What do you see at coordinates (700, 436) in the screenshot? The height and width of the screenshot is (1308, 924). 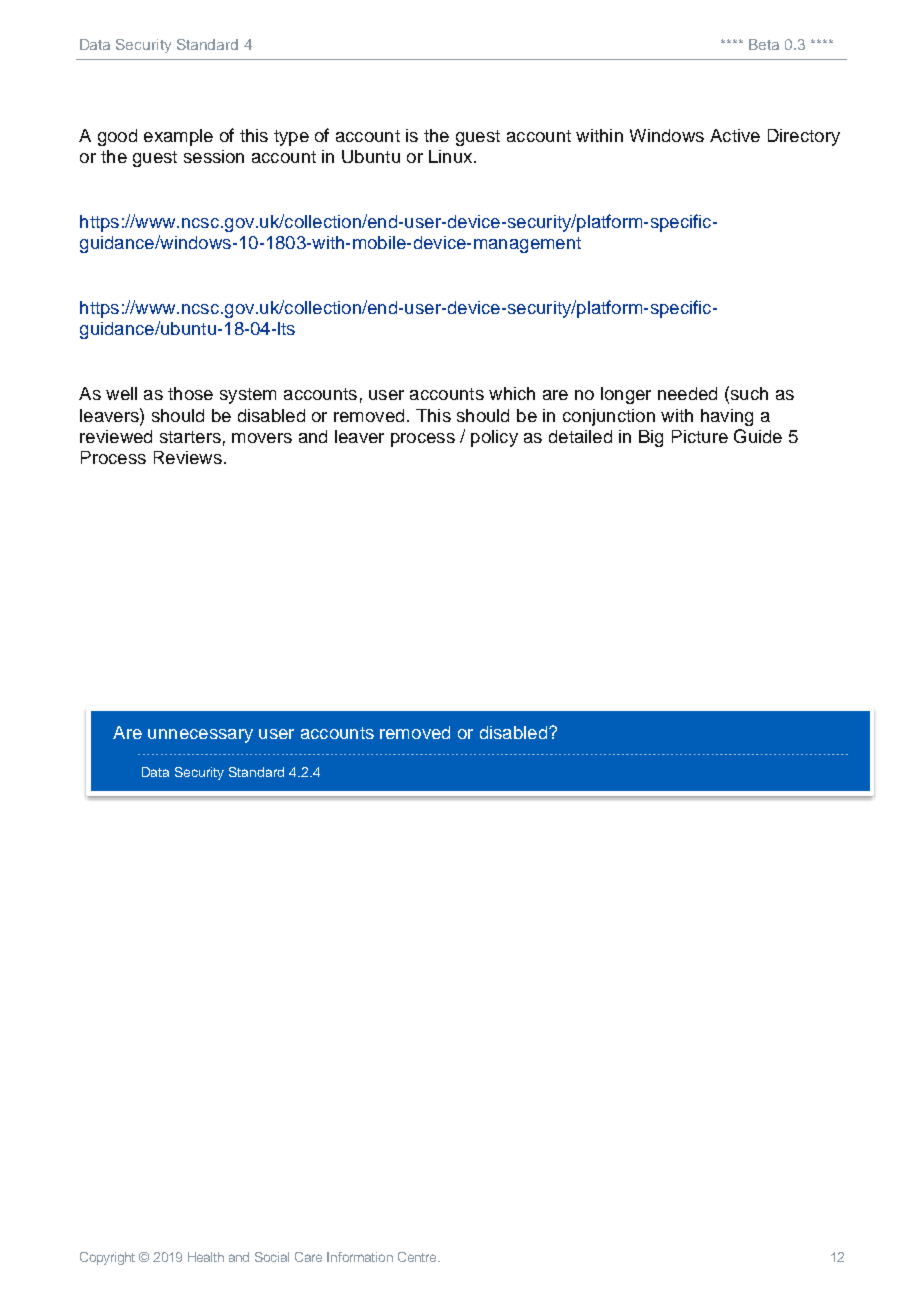 I see `Picture` at bounding box center [700, 436].
